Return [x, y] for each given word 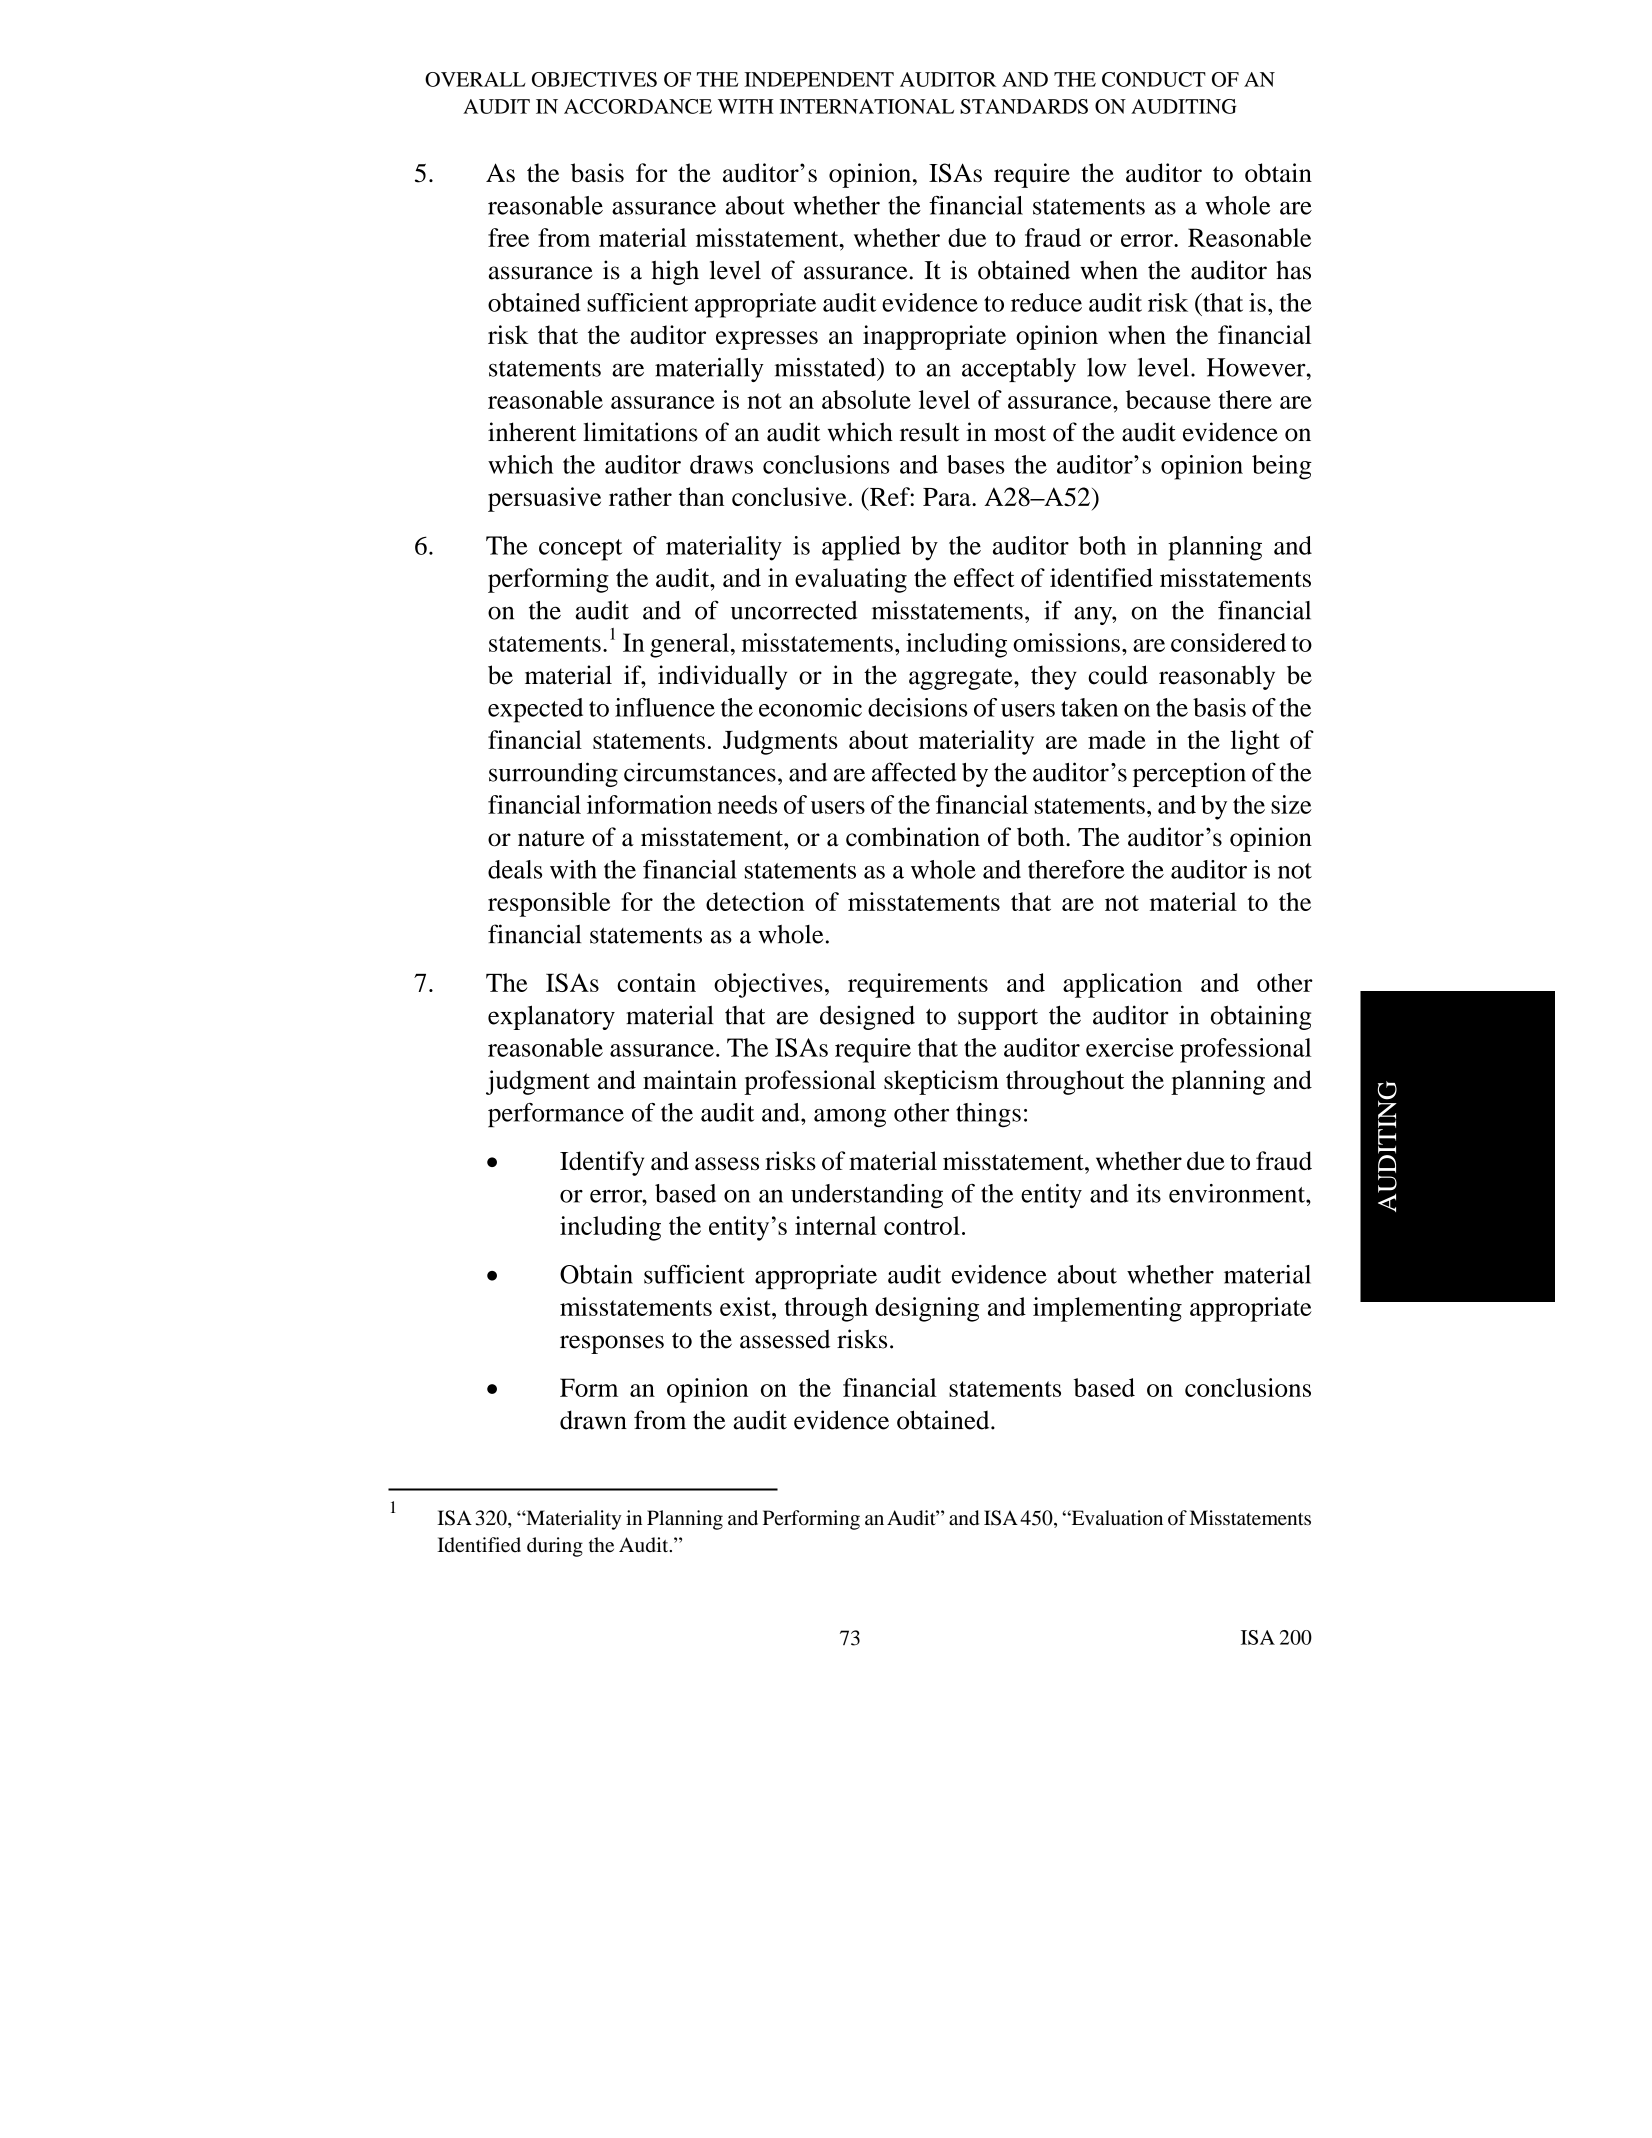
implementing [1107, 1309]
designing [927, 1309]
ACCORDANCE [638, 106]
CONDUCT [1154, 79]
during [555, 1547]
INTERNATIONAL [867, 106]
